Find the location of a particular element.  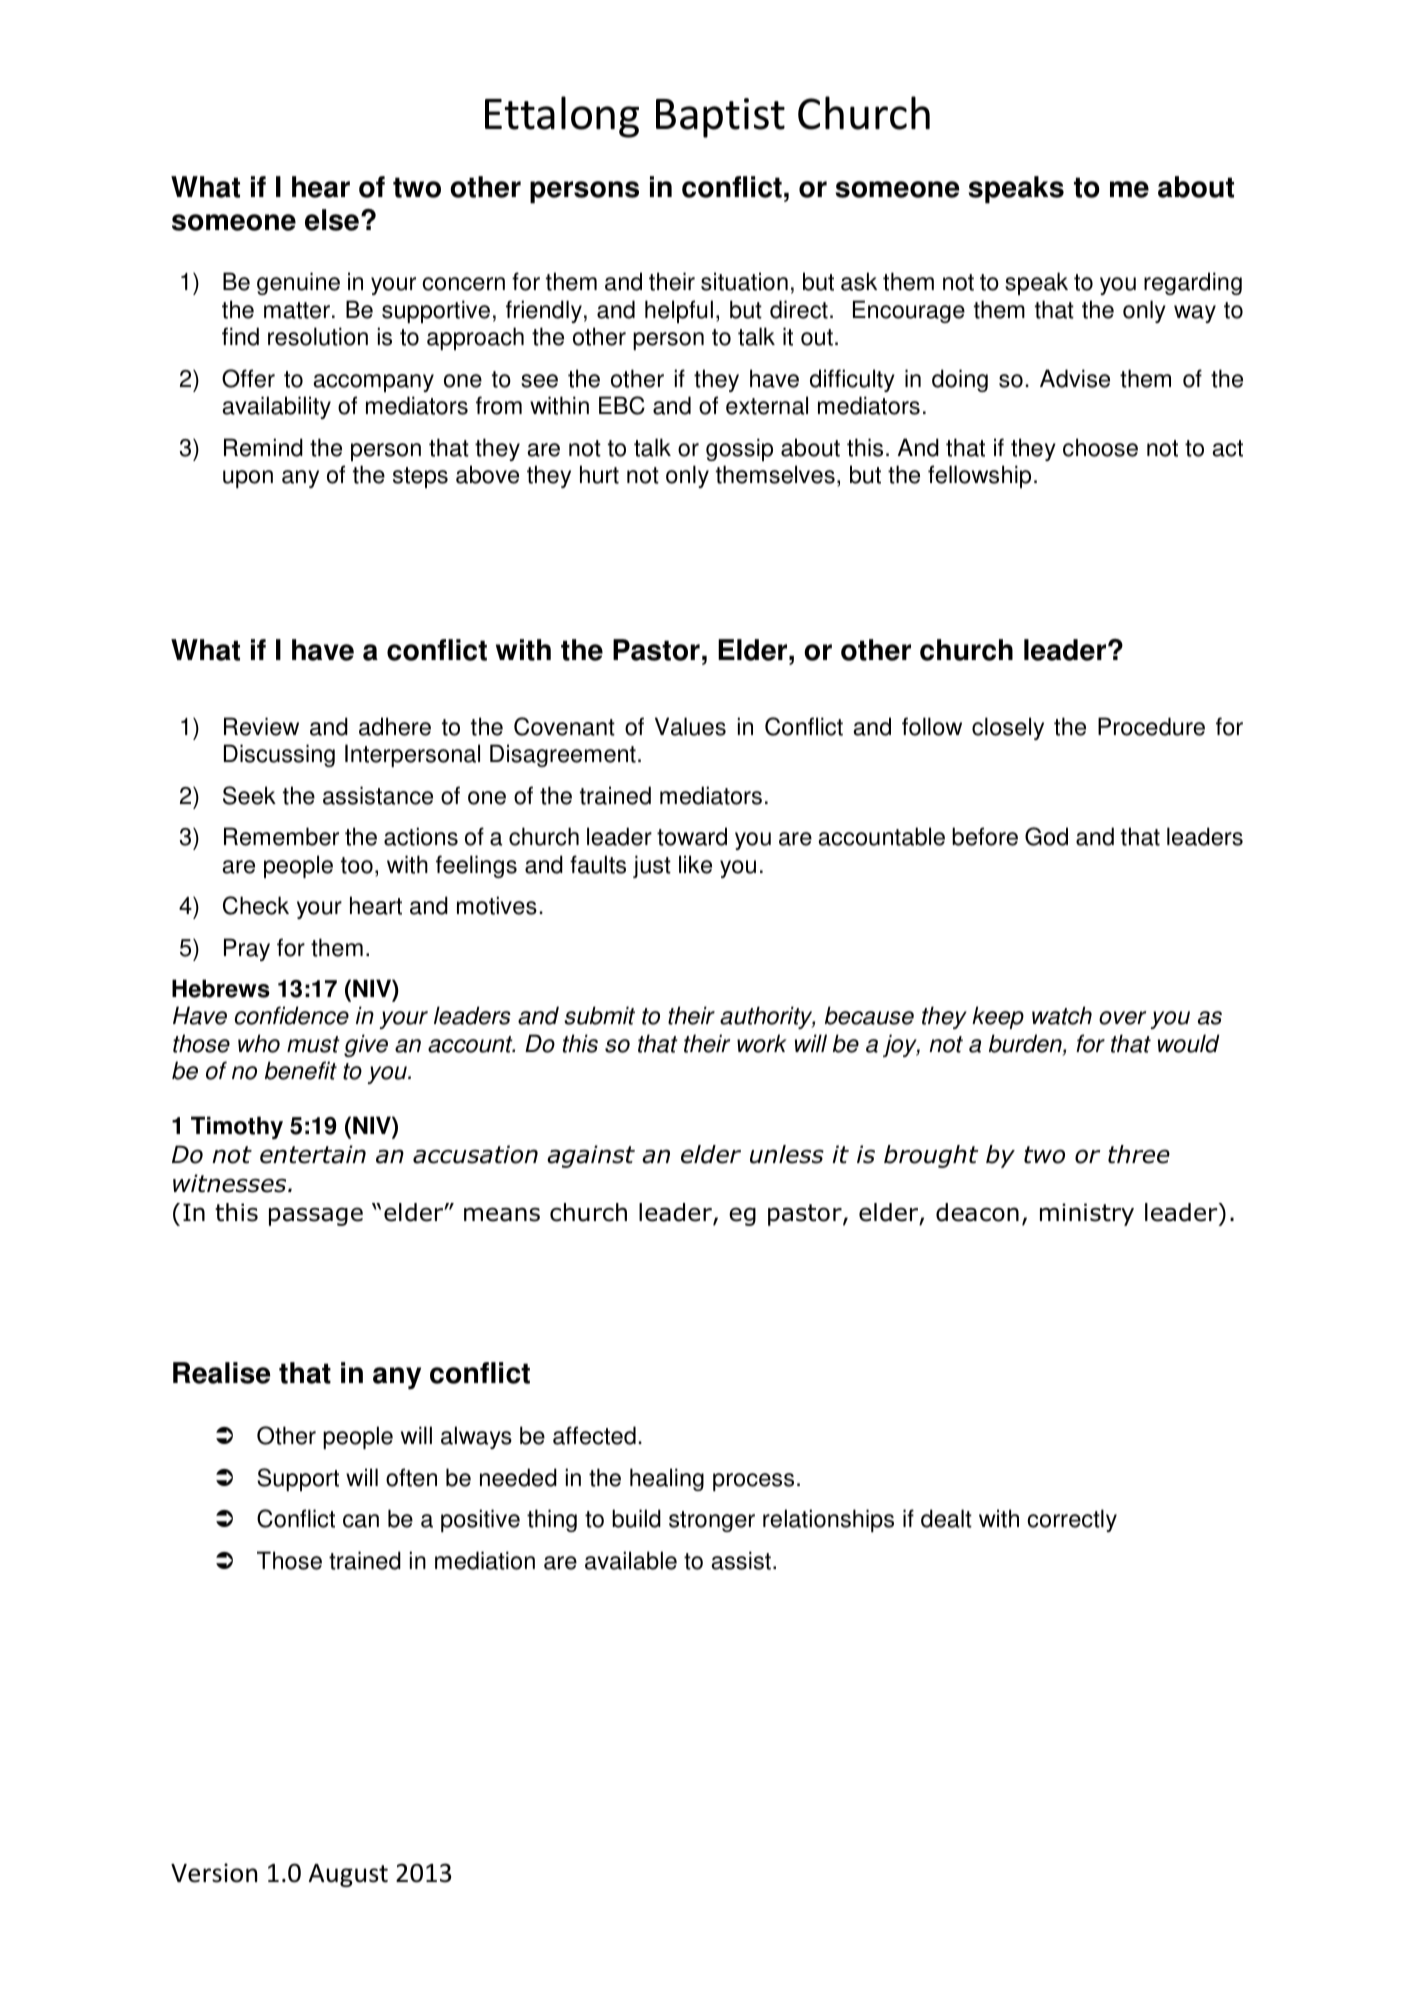

unless is located at coordinates (787, 1154).
